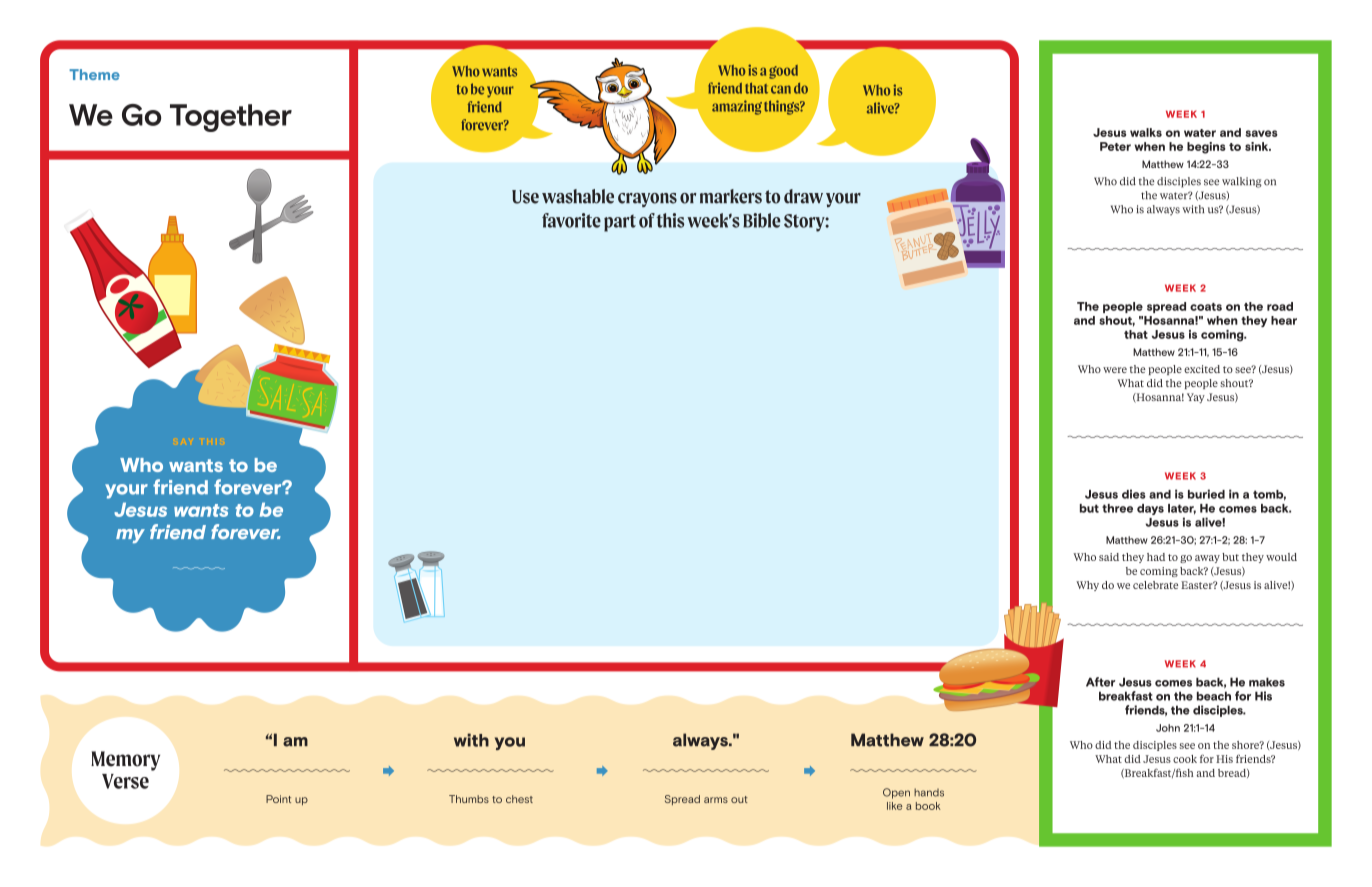  What do you see at coordinates (571, 220) in the image?
I see `favorite` at bounding box center [571, 220].
